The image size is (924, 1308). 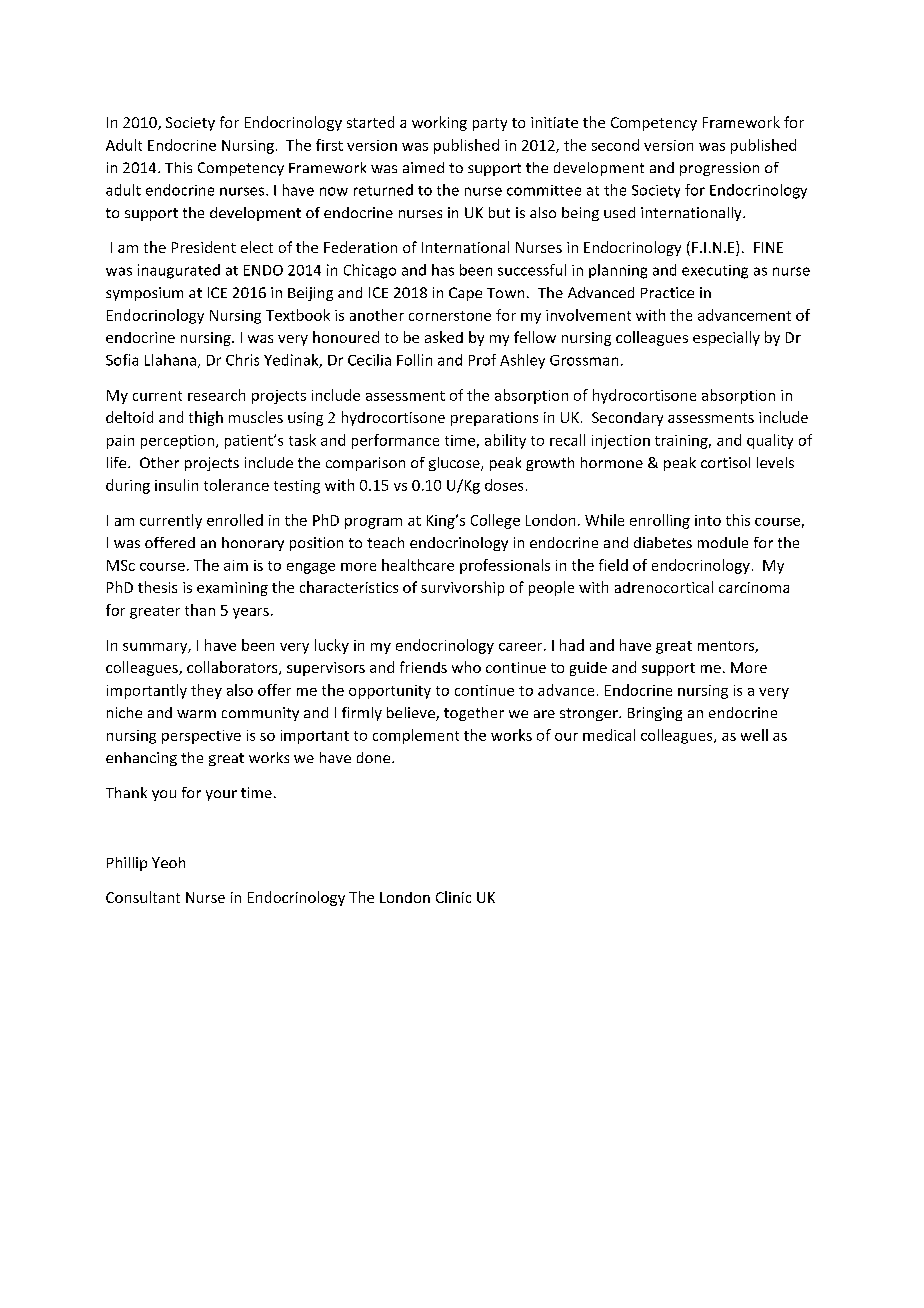 I want to click on Yeoh, so click(x=168, y=862).
